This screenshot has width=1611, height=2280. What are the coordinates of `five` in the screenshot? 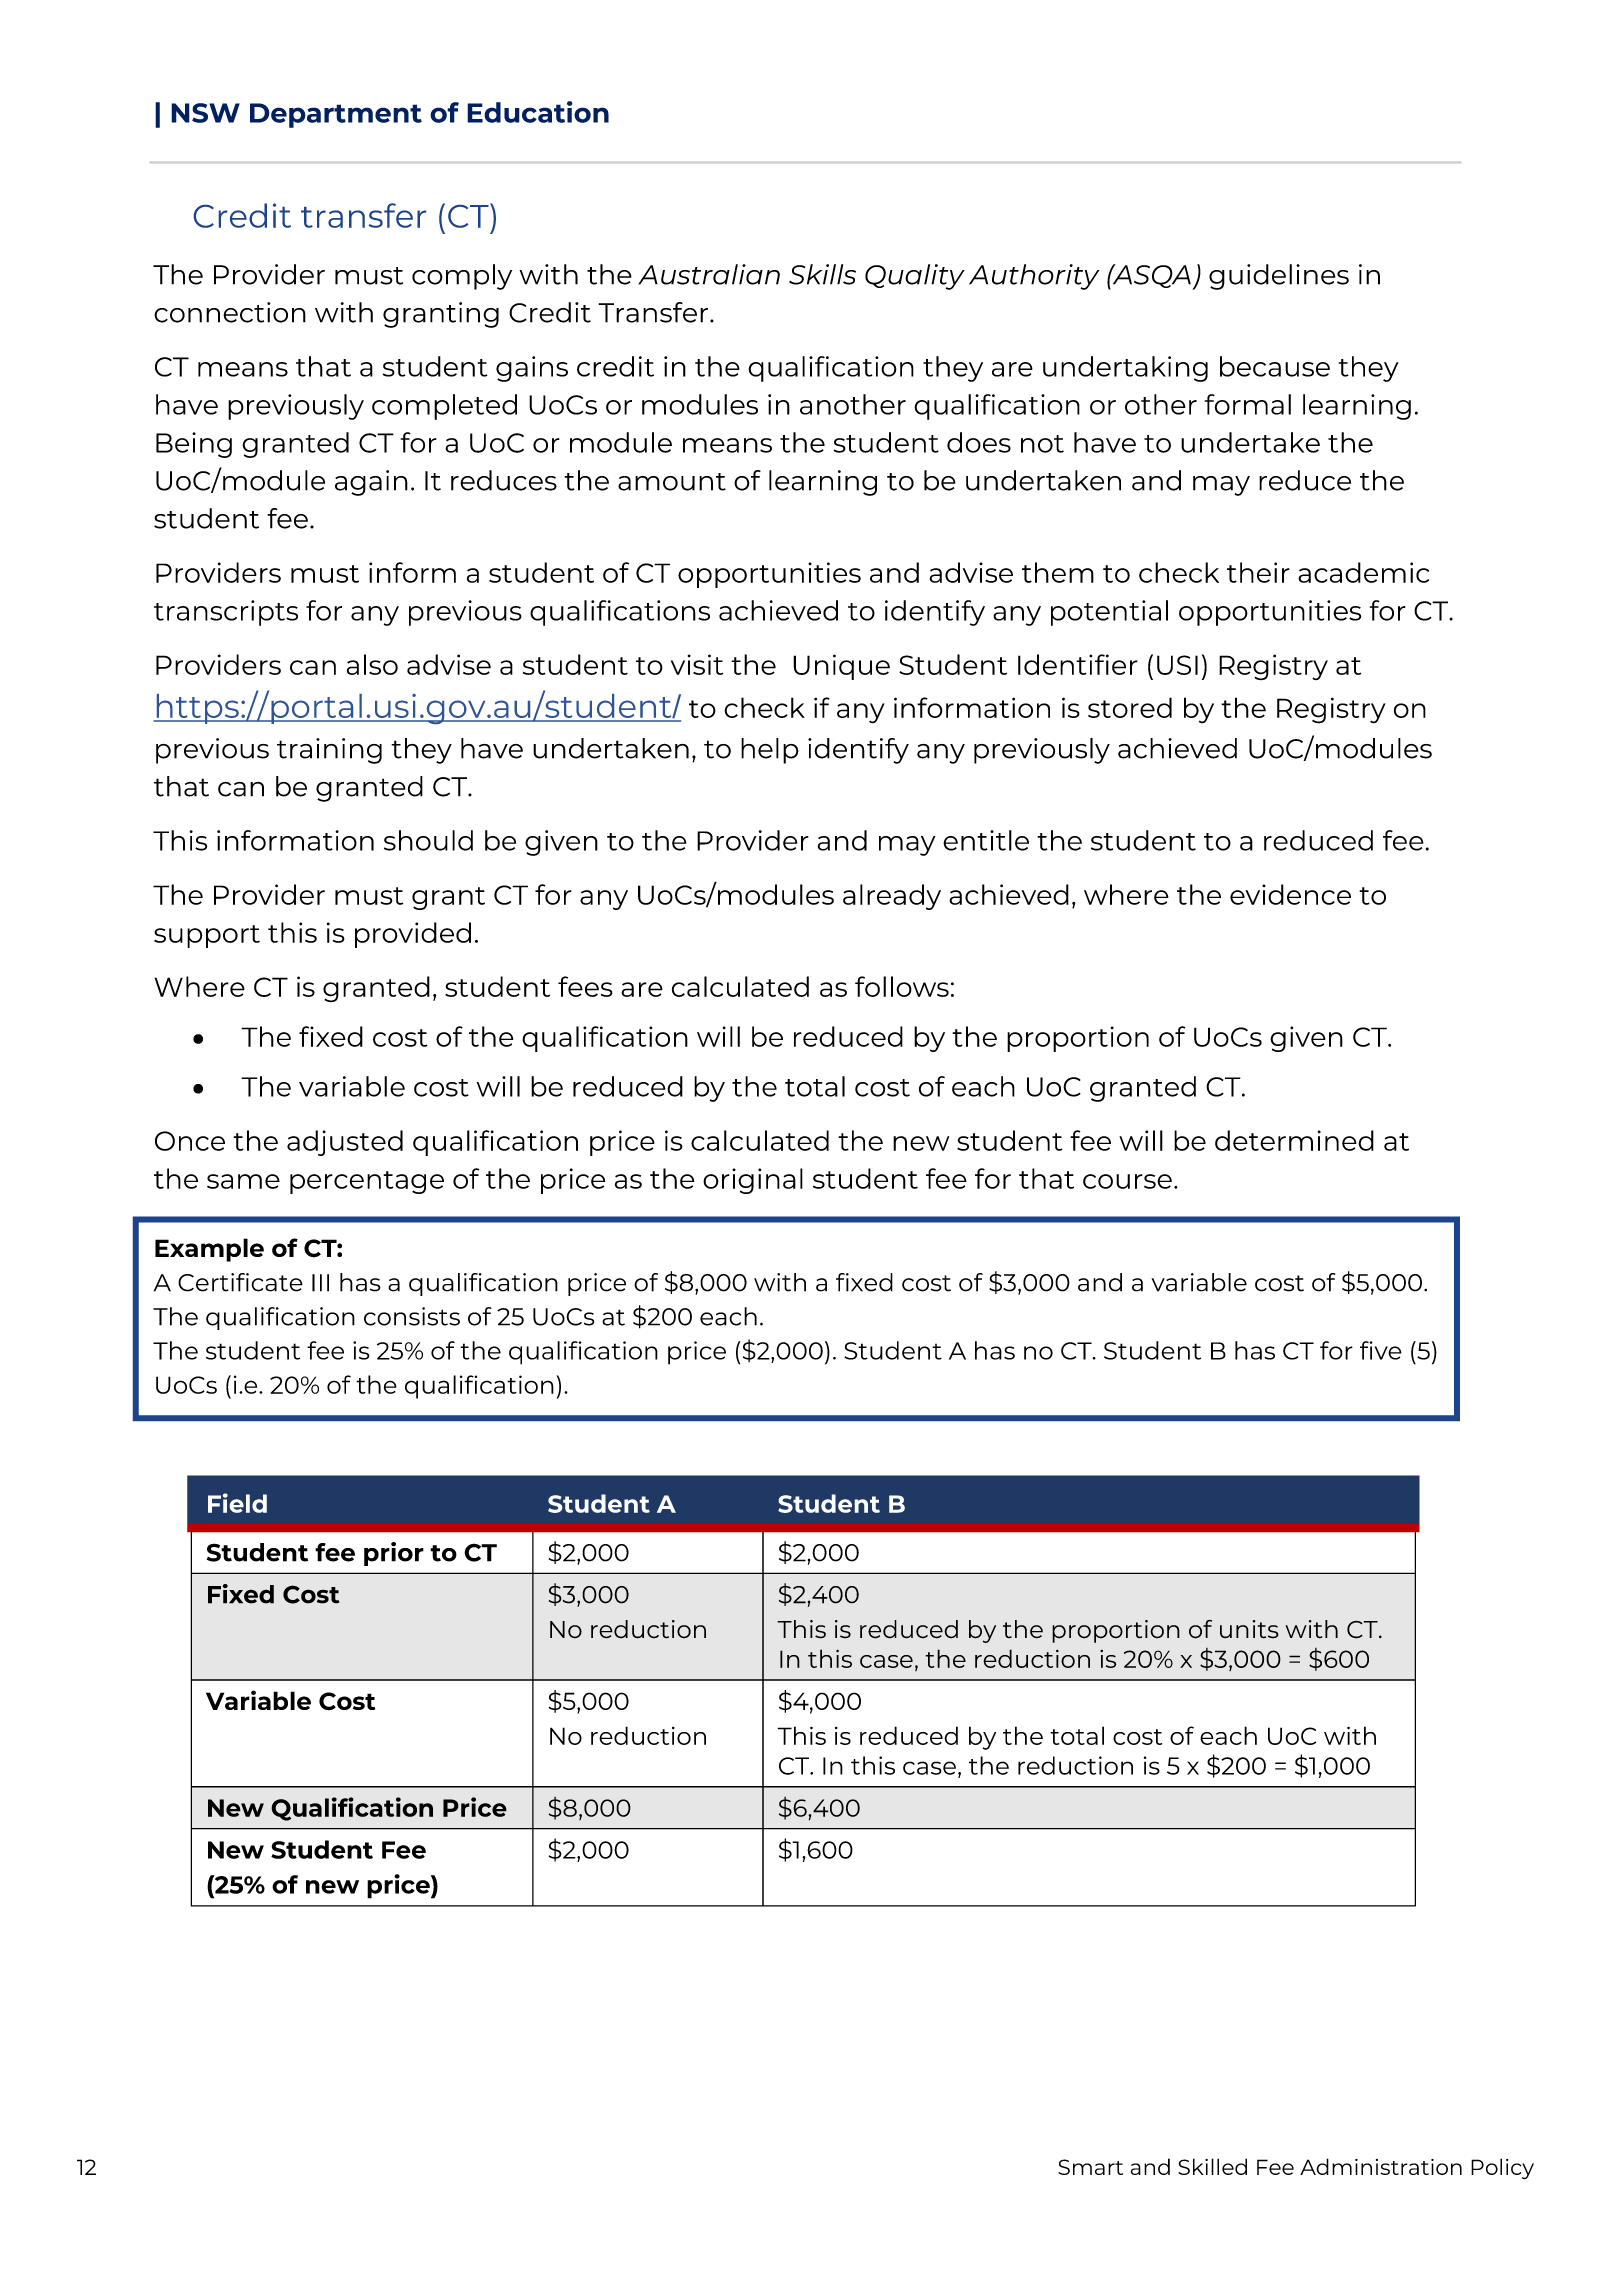 It's located at (1381, 1350).
